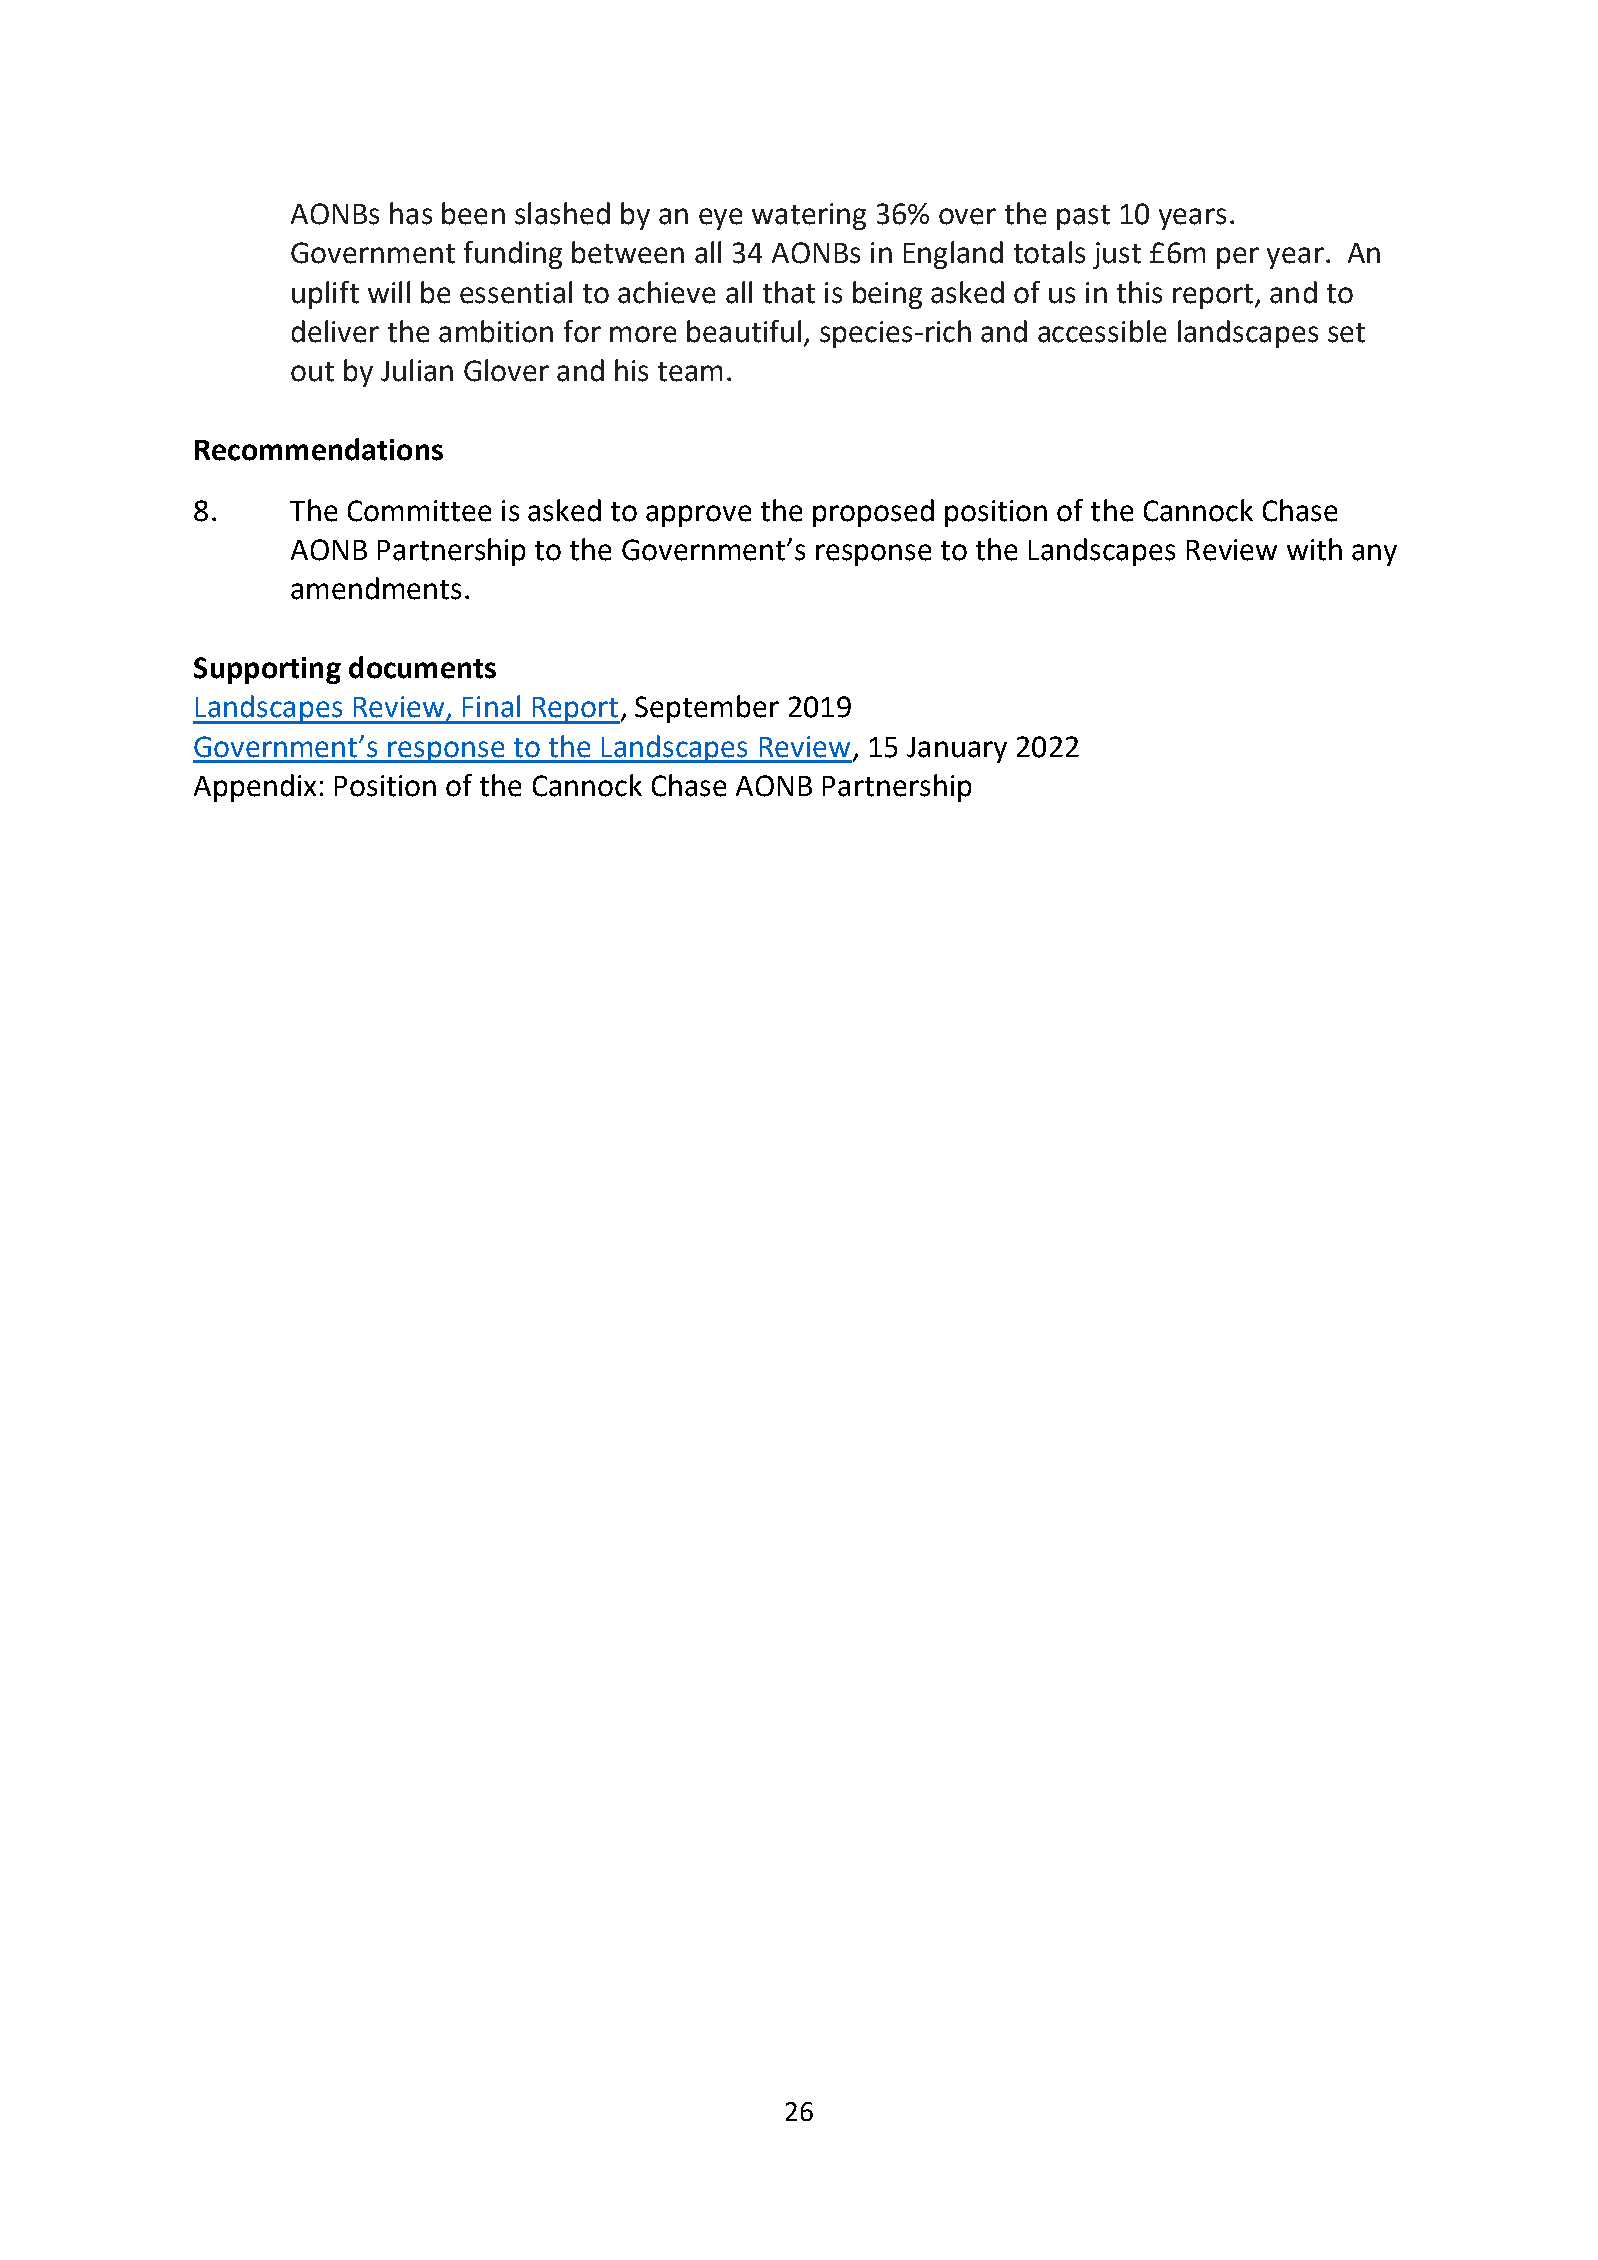 The height and width of the screenshot is (2260, 1598). I want to click on amendments, so click(376, 588).
